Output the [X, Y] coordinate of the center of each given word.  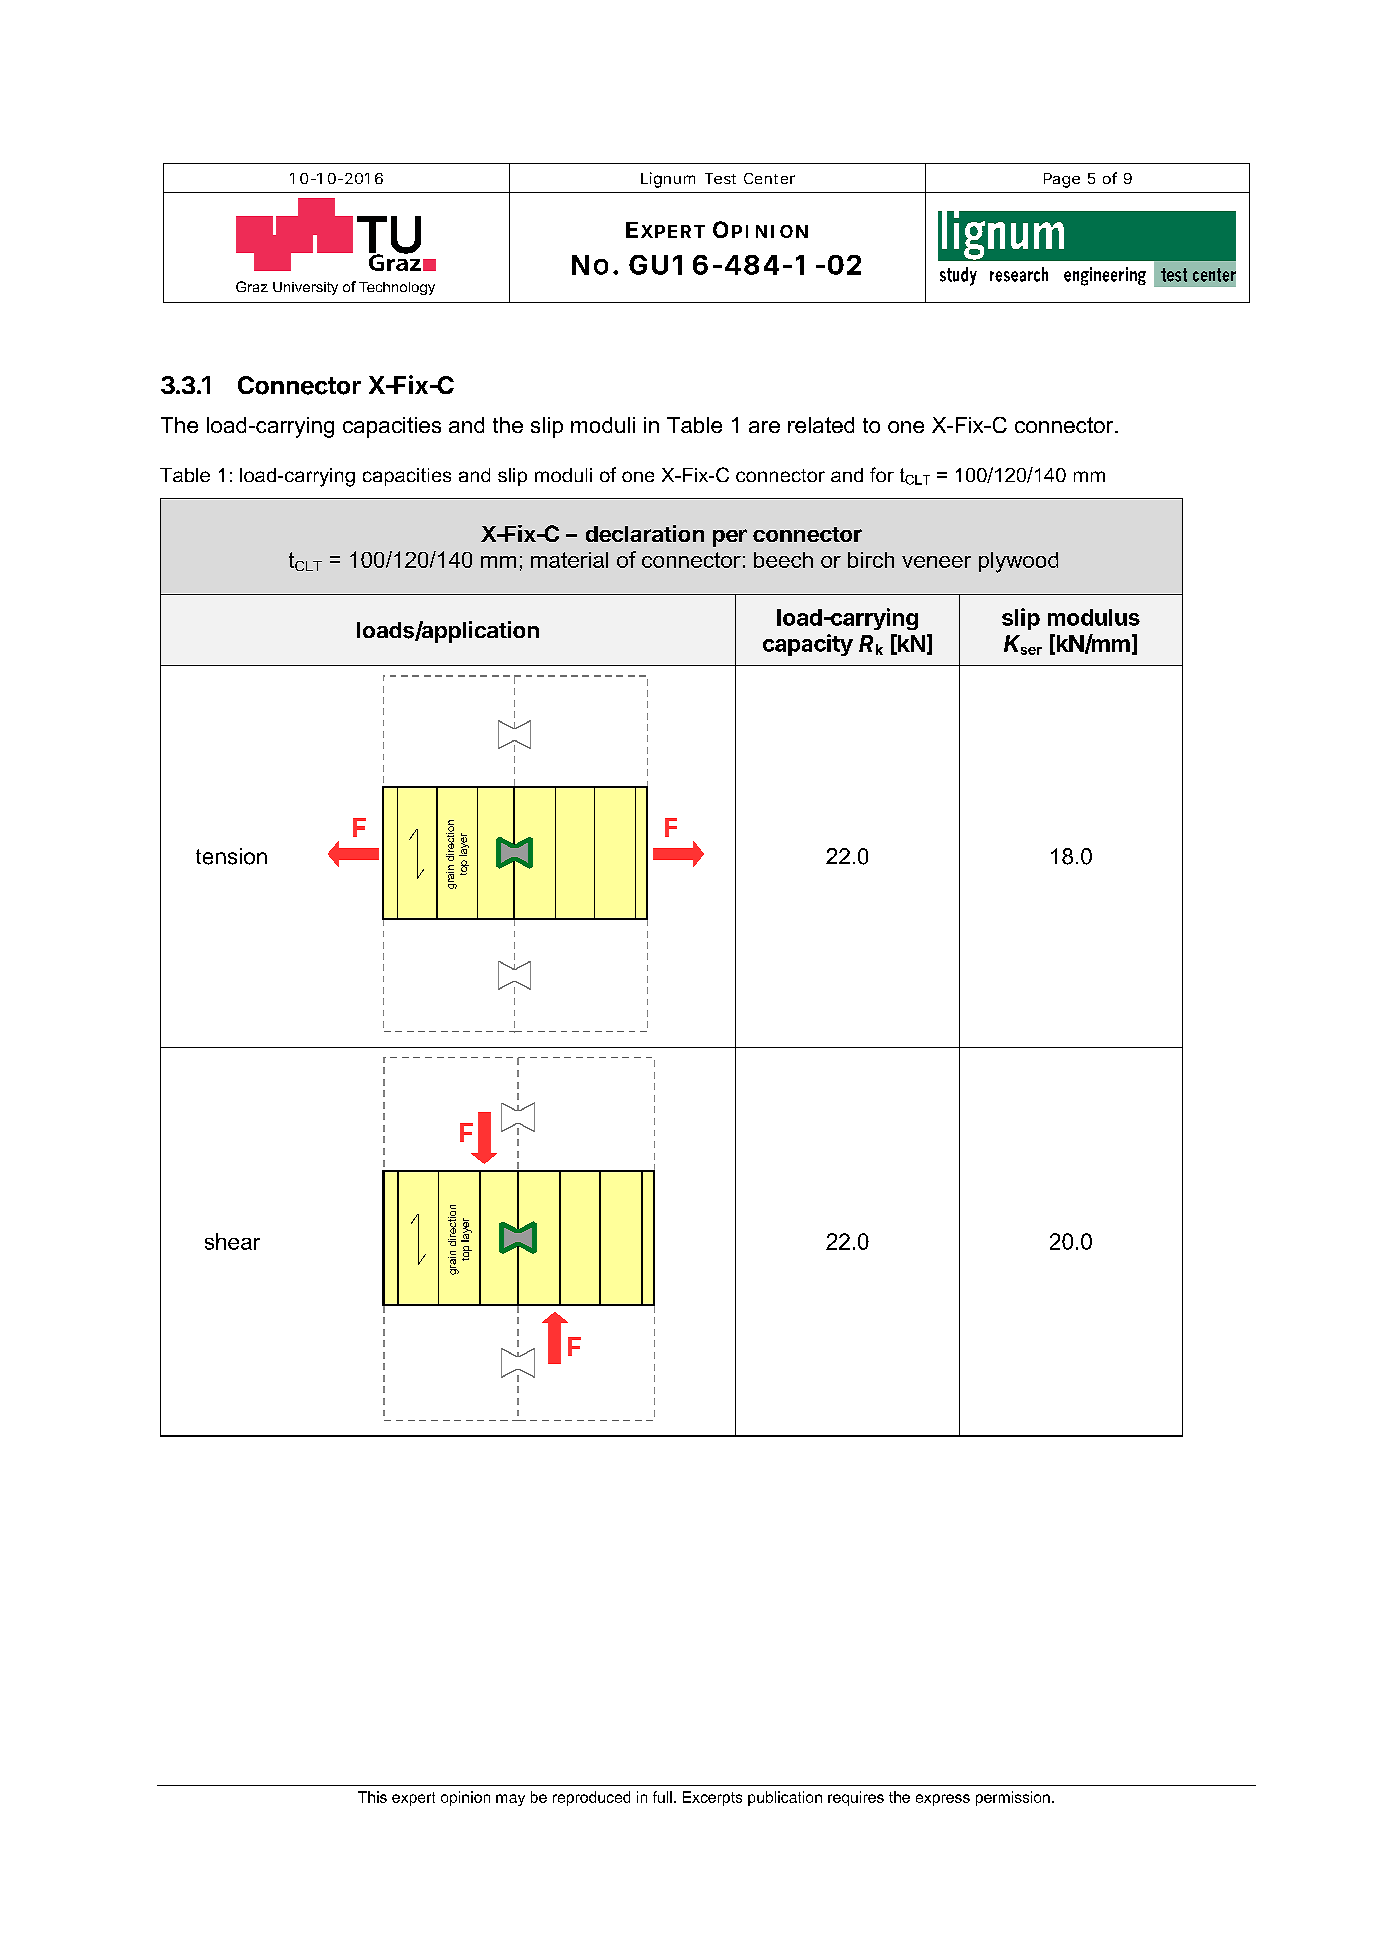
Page [1062, 180]
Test [720, 178]
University [305, 288]
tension [231, 856]
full [662, 1797]
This [372, 1797]
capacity [808, 645]
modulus [1094, 617]
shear [232, 1241]
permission [1013, 1798]
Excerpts [712, 1798]
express [943, 1800]
